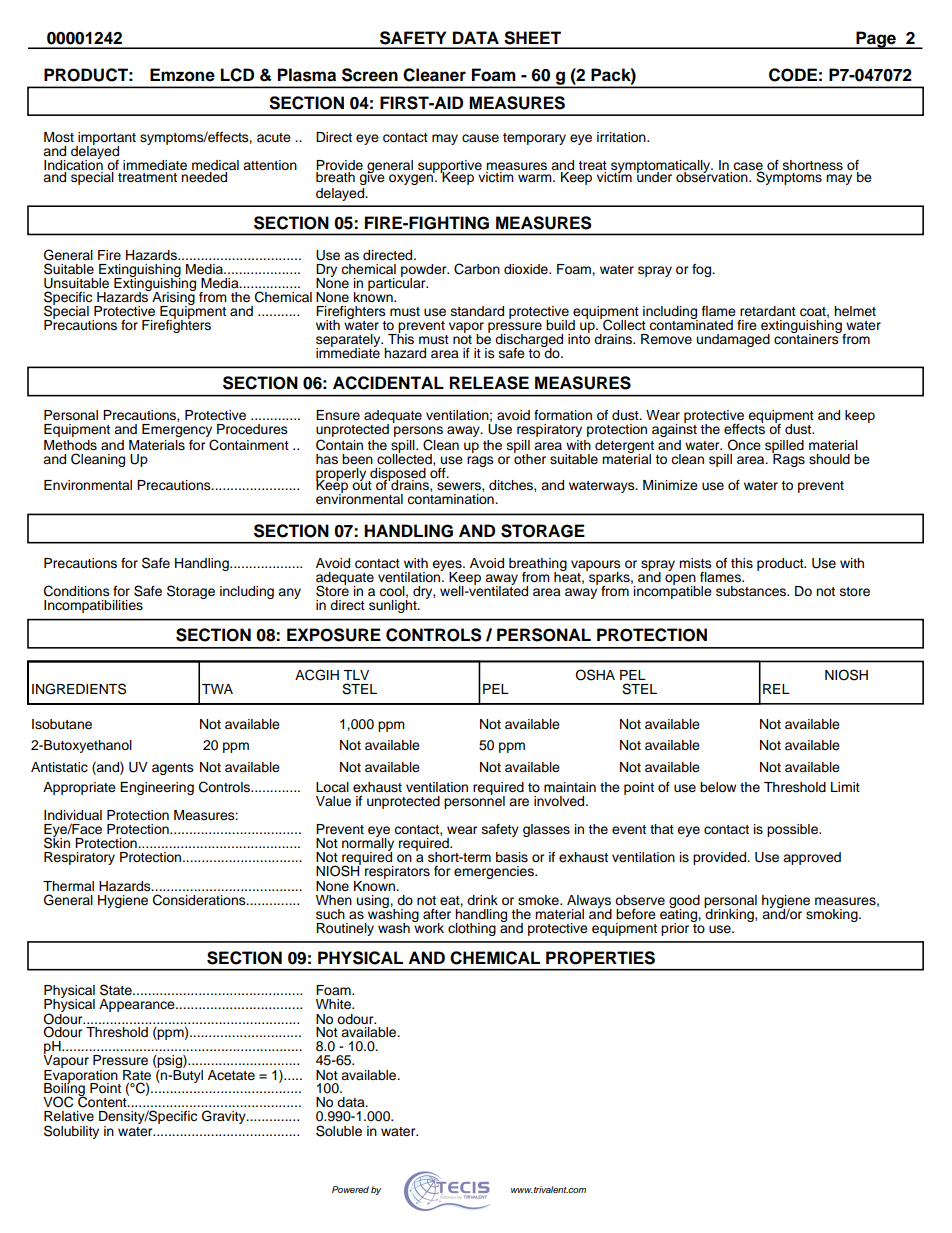 Image resolution: width=952 pixels, height=1233 pixels. Describe the element at coordinates (600, 958) in the document. I see `PROPERTIES` at that location.
